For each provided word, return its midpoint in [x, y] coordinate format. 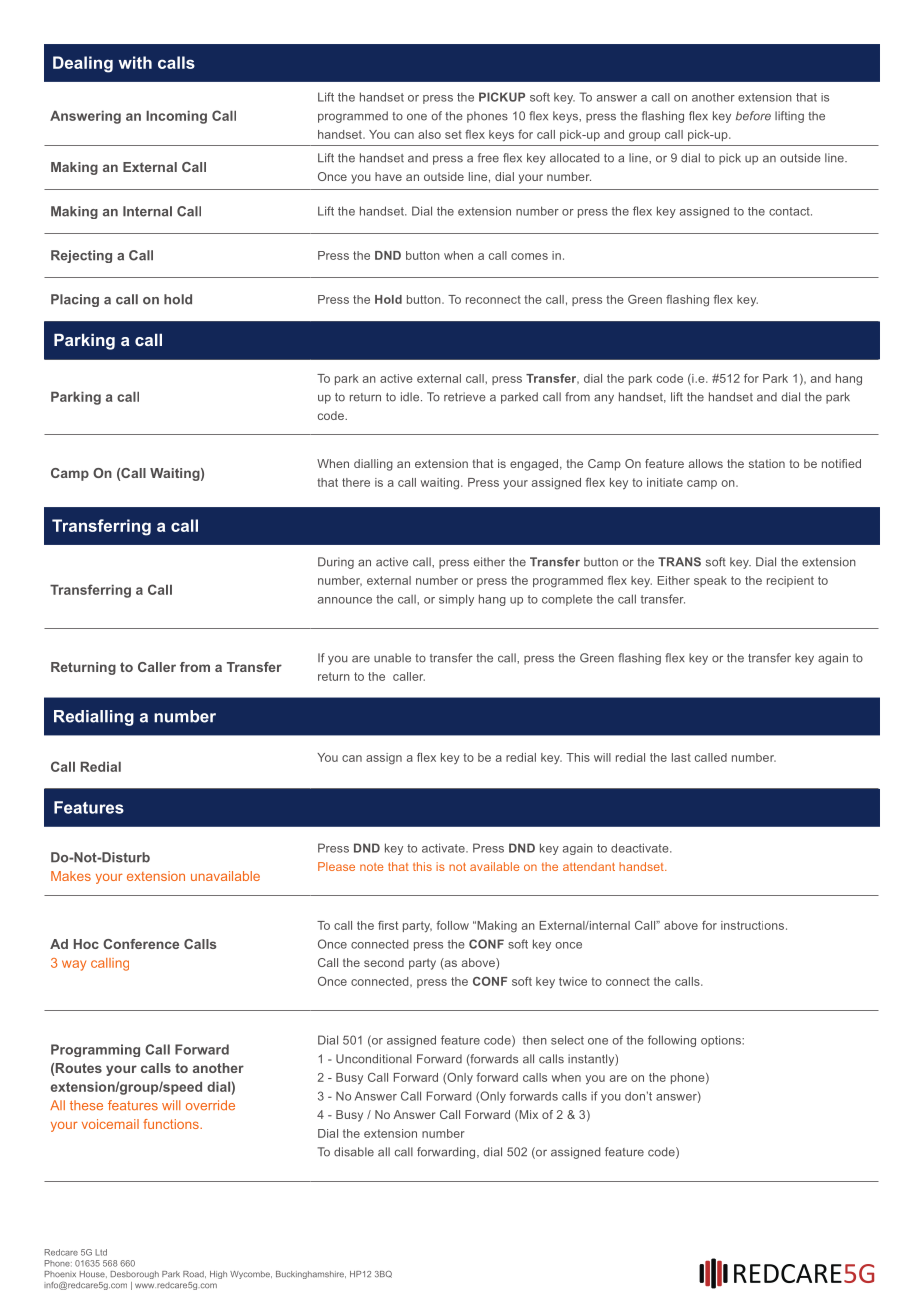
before [753, 116]
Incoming [176, 117]
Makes [71, 876]
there [356, 482]
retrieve [465, 397]
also [429, 134]
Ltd [101, 1252]
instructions [754, 925]
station [767, 463]
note [371, 867]
